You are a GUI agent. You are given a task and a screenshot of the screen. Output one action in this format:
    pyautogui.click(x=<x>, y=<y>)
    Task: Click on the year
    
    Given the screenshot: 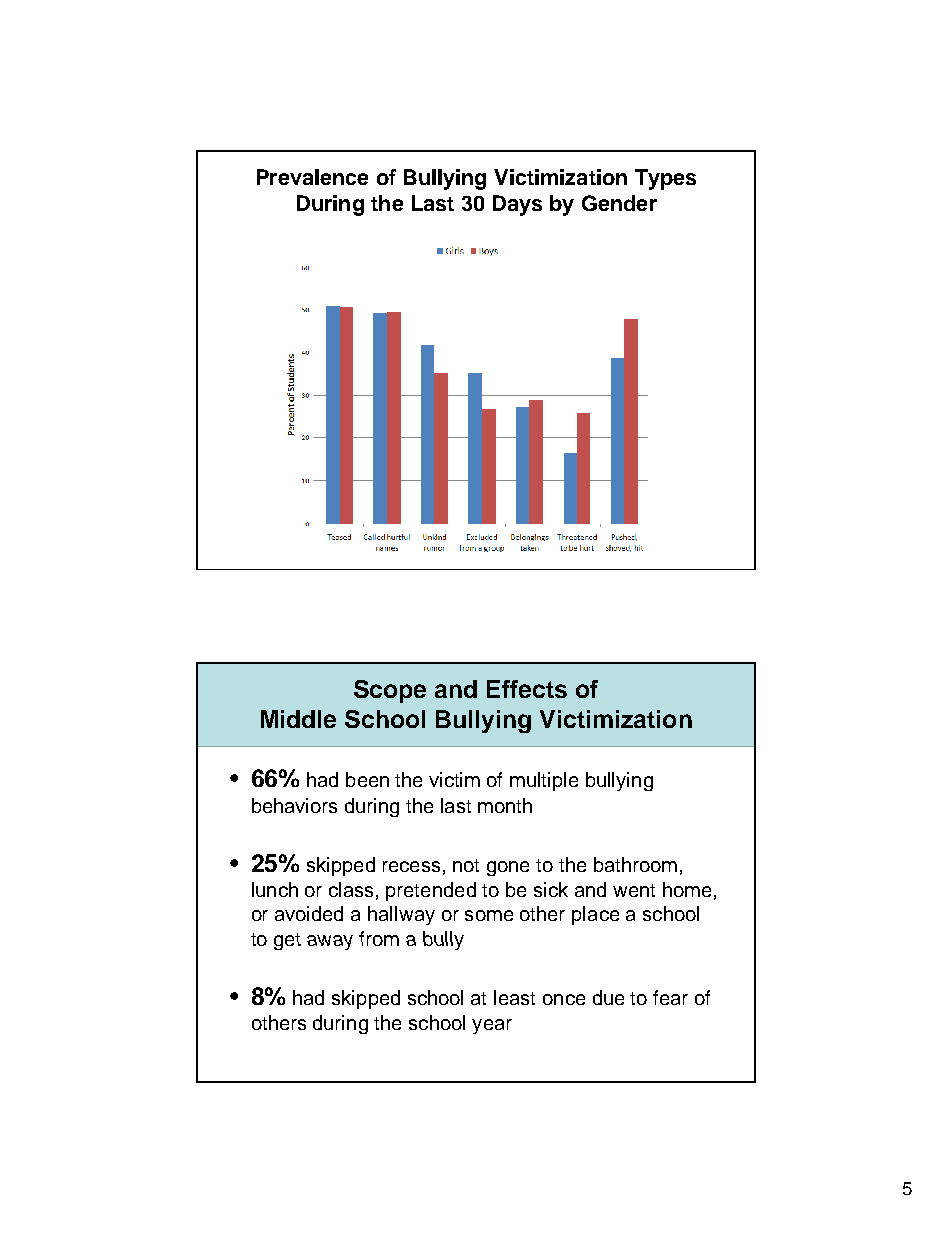 What is the action you would take?
    pyautogui.click(x=492, y=1026)
